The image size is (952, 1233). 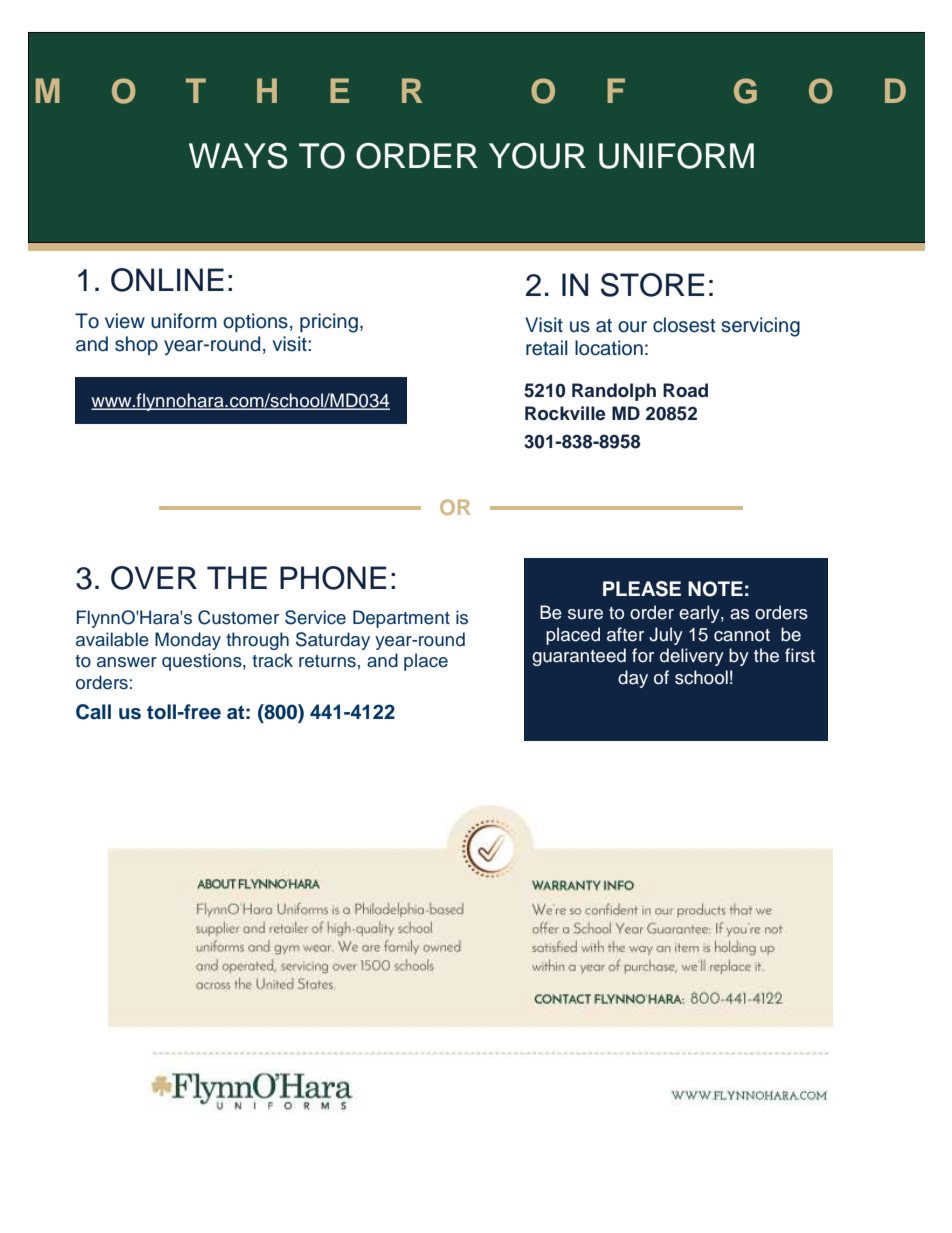 I want to click on Call, so click(x=93, y=712).
